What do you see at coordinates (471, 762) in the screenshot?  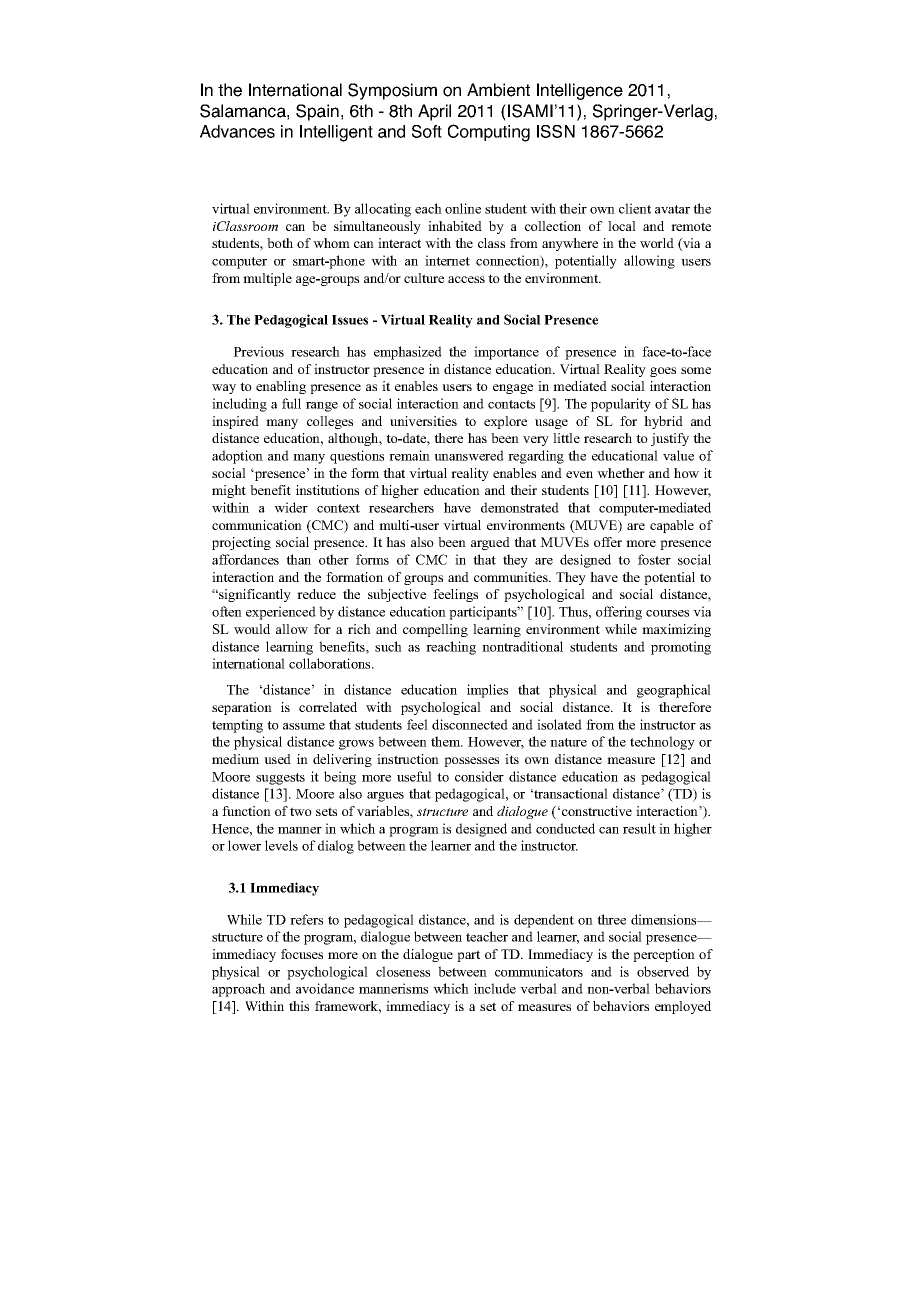 I see `possesses` at bounding box center [471, 762].
